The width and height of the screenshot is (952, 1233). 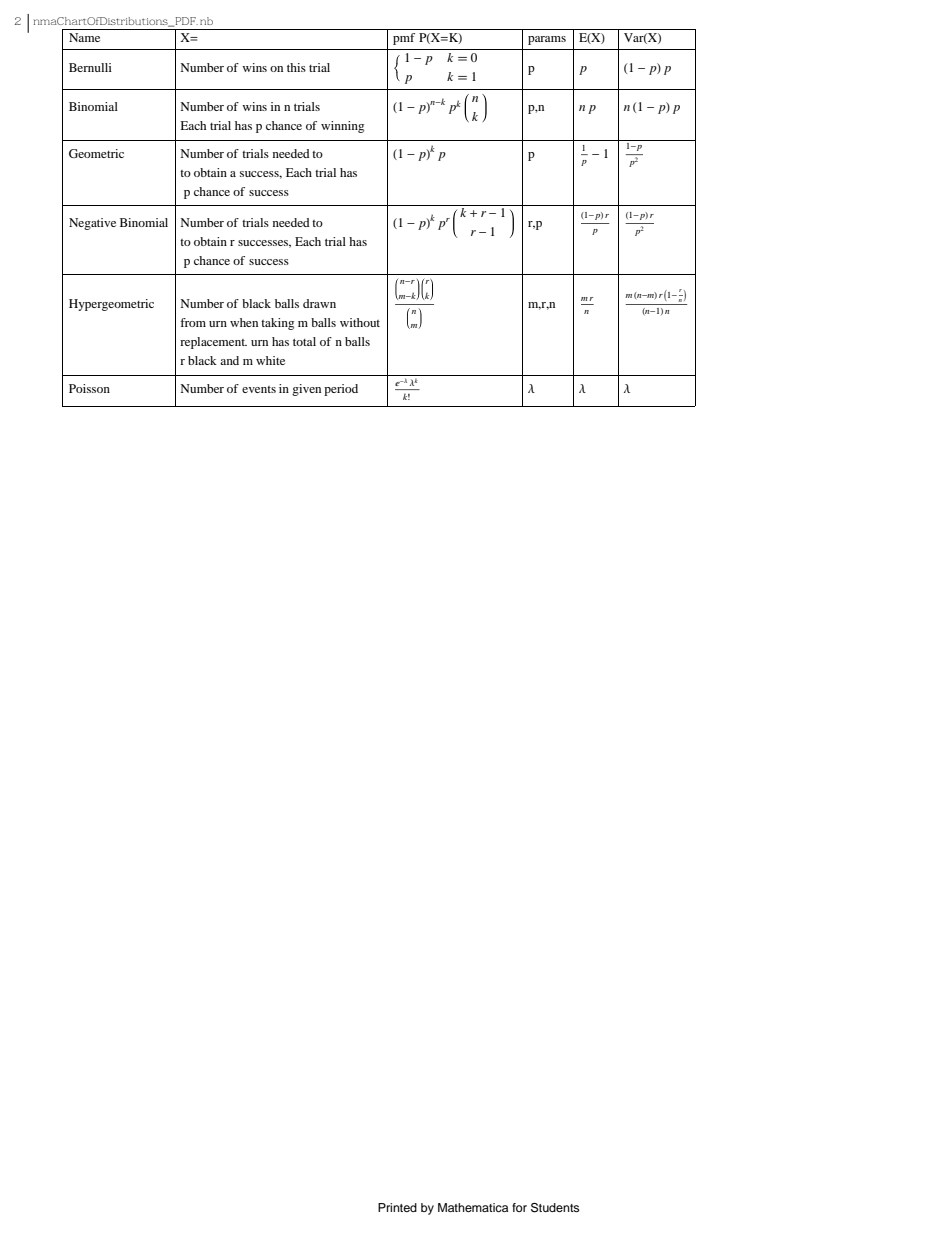 What do you see at coordinates (270, 360) in the screenshot?
I see `white` at bounding box center [270, 360].
